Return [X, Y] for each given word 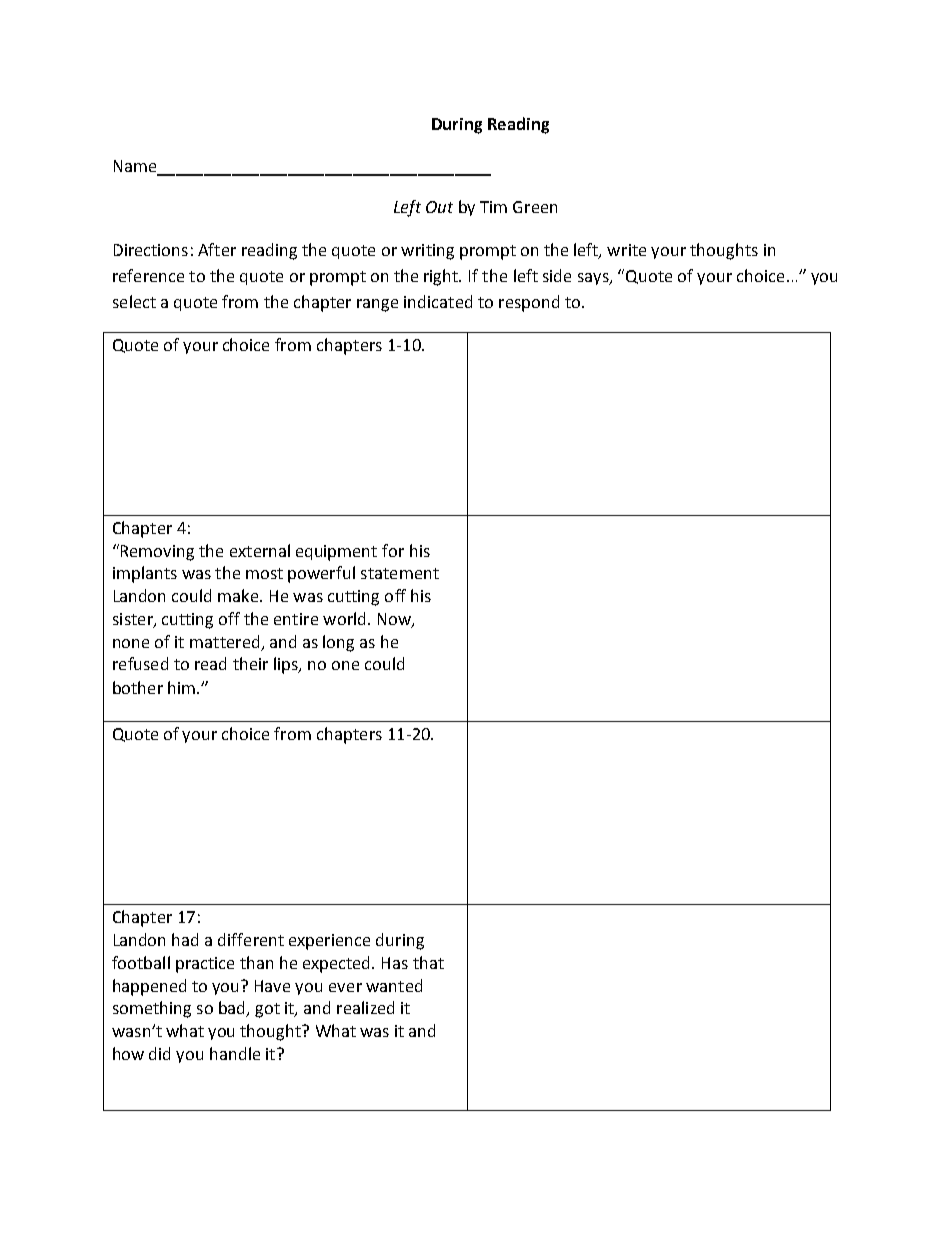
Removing [157, 553]
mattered [224, 641]
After [217, 249]
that [428, 962]
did [159, 1053]
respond [529, 303]
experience [329, 942]
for [393, 550]
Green [535, 207]
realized [365, 1007]
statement [400, 573]
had [185, 939]
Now [395, 620]
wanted [394, 985]
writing [427, 252]
